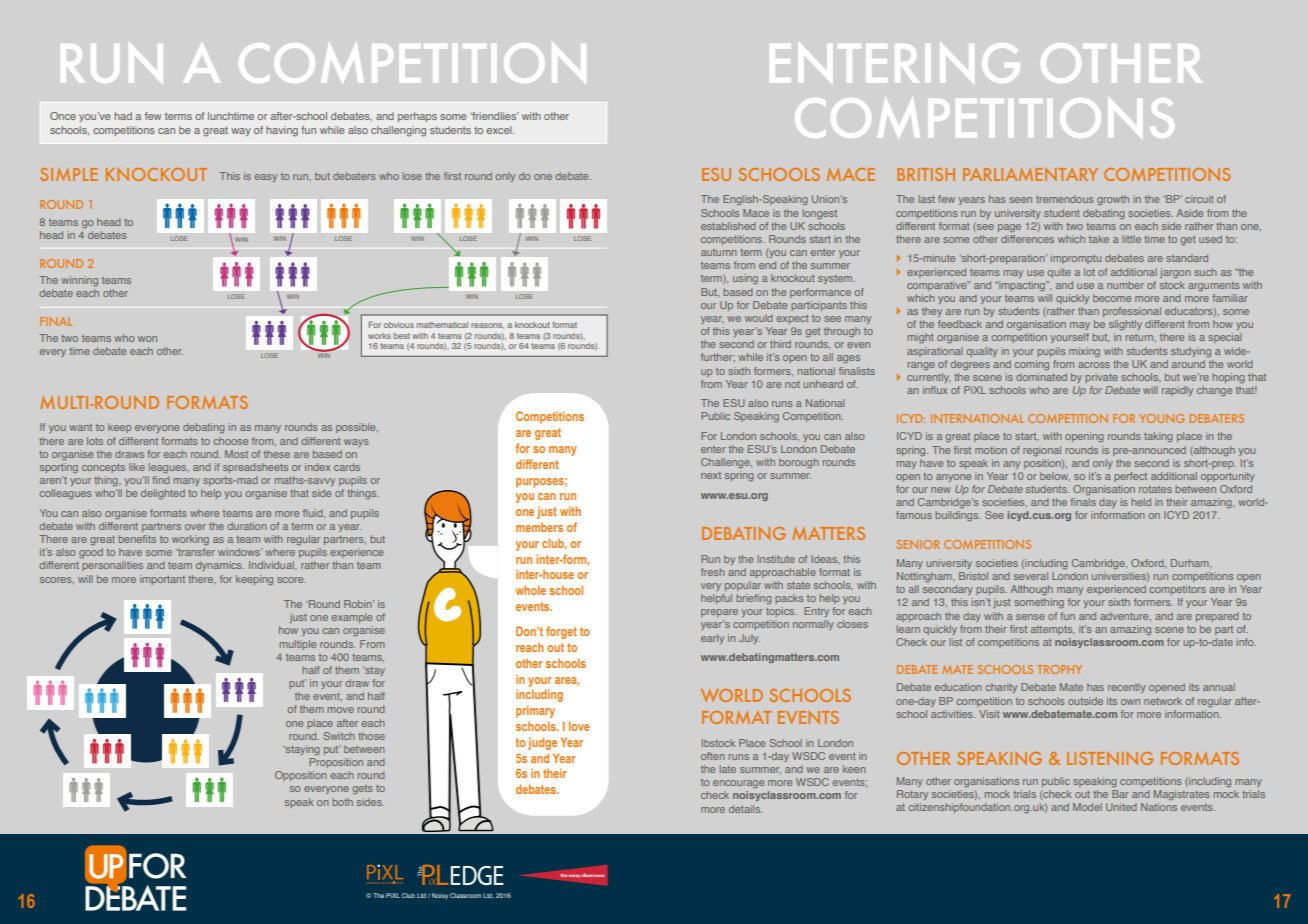 The height and width of the screenshot is (924, 1308). What do you see at coordinates (711, 475) in the screenshot?
I see `next` at bounding box center [711, 475].
